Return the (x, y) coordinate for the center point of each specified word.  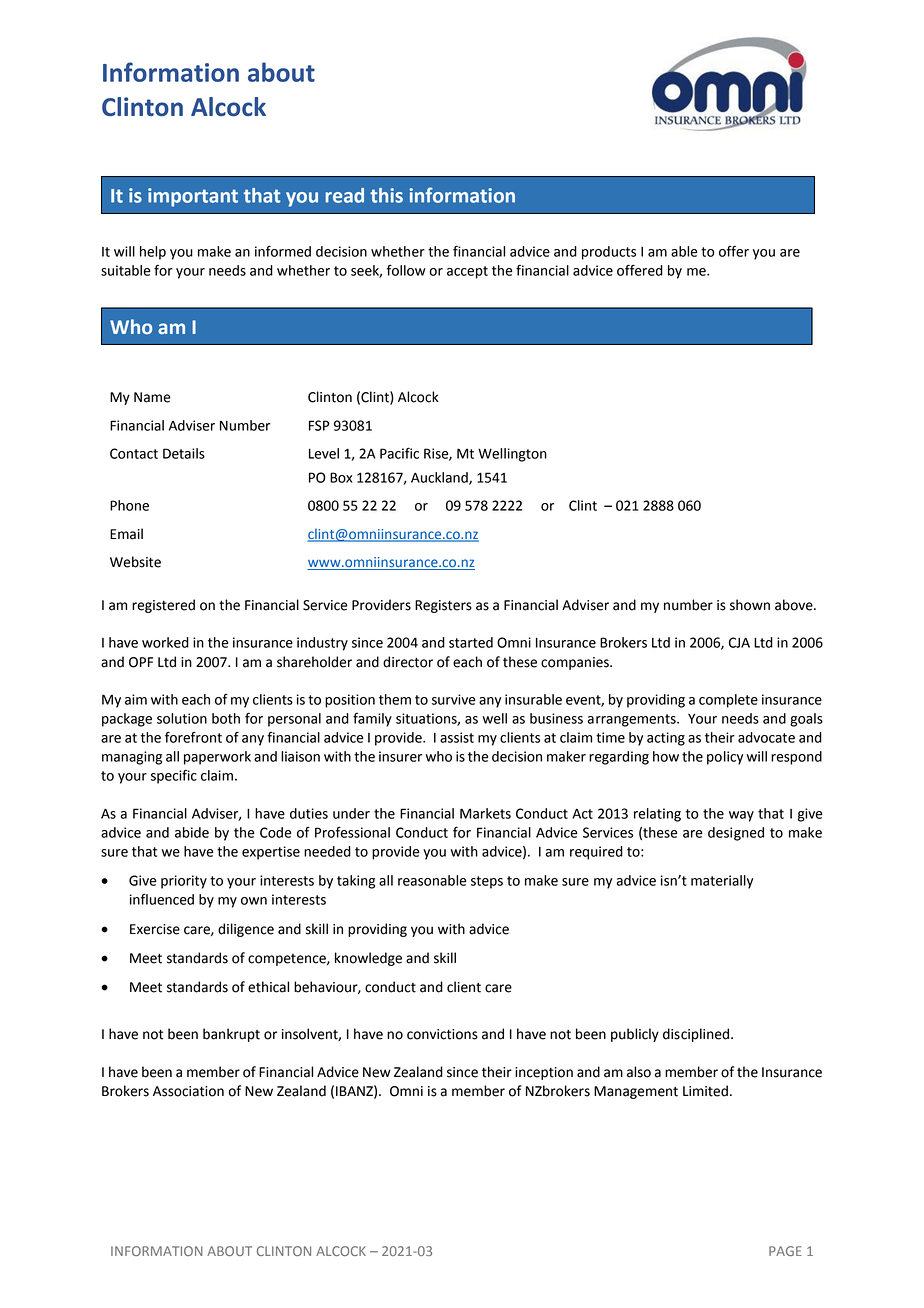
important (193, 197)
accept (467, 272)
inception (544, 1073)
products (609, 253)
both (226, 718)
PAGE (785, 1251)
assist (457, 737)
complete (728, 701)
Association (188, 1091)
